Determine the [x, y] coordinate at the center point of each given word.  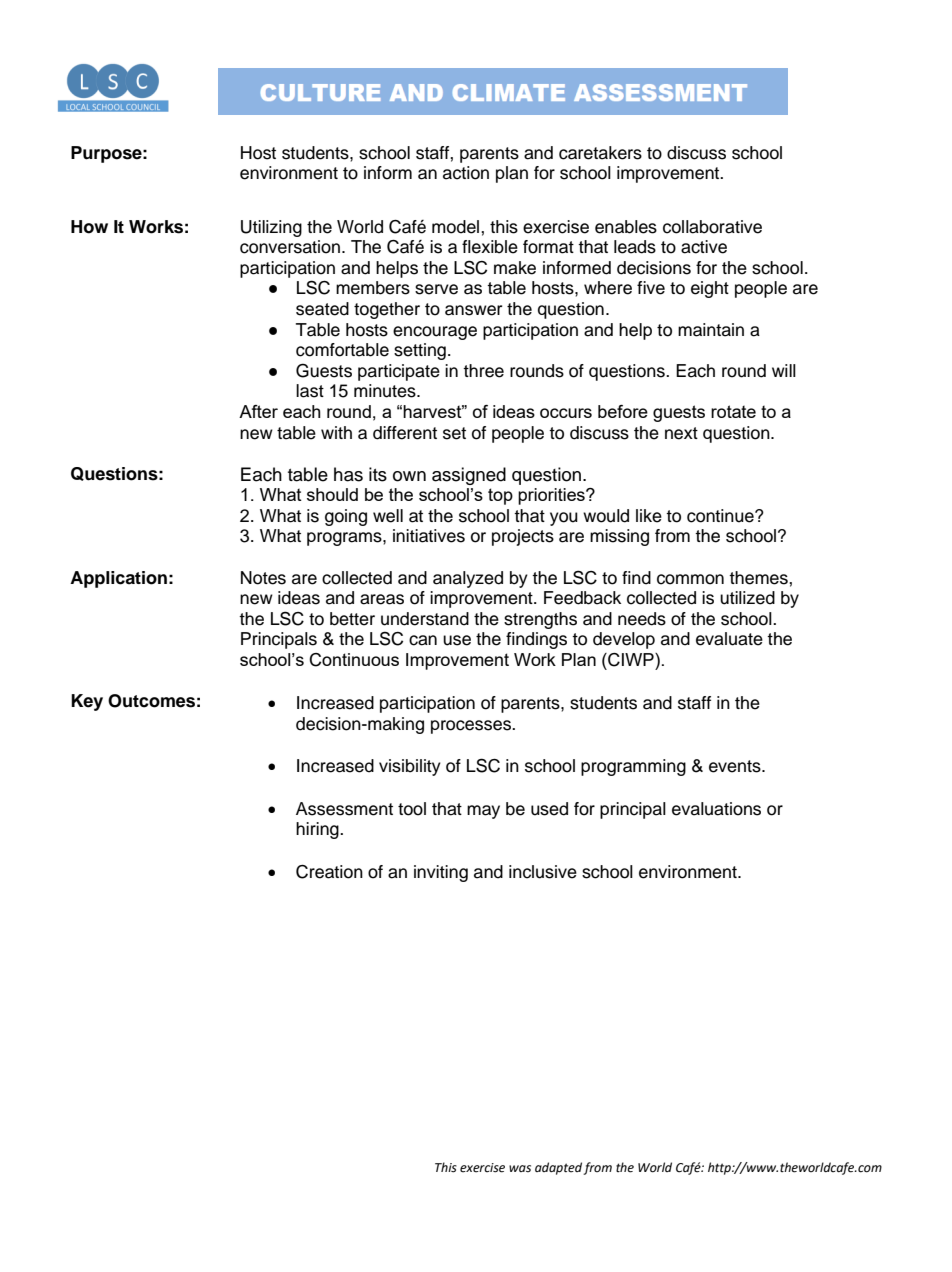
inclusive [543, 872]
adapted [559, 1168]
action [466, 173]
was [520, 1168]
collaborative [712, 227]
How [89, 227]
